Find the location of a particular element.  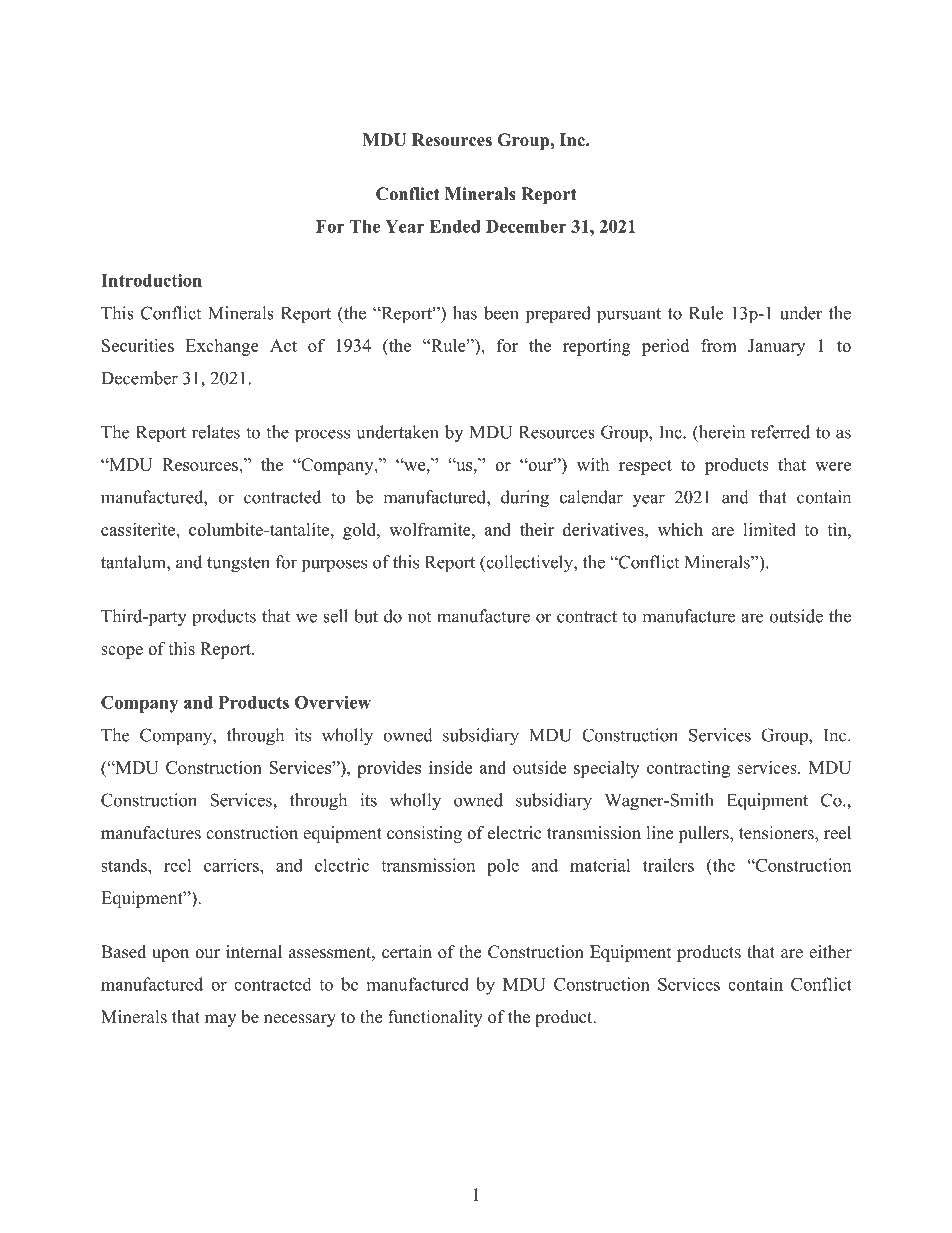

relates is located at coordinates (216, 432).
